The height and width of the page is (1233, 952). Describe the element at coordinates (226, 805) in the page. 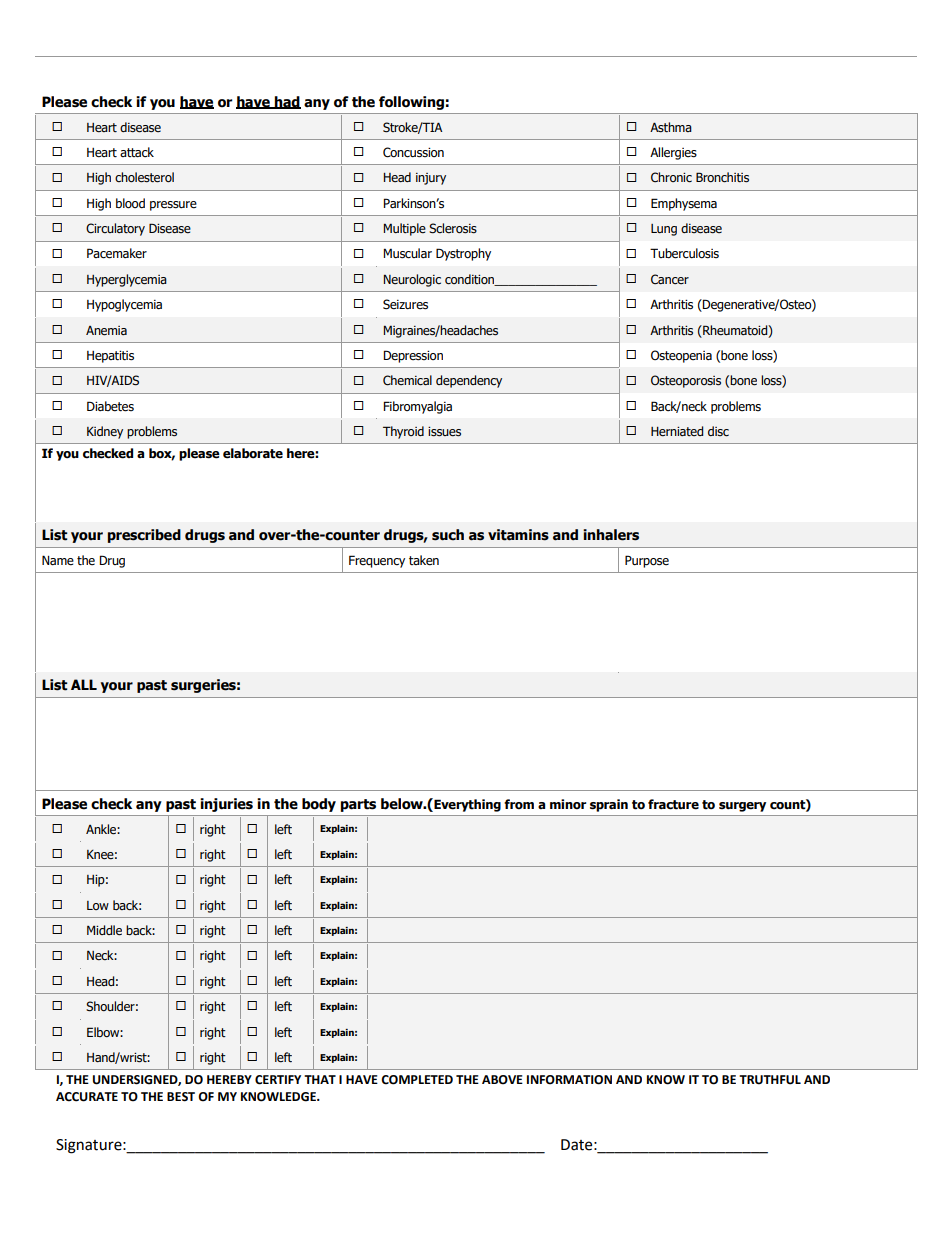

I see `injuries` at that location.
